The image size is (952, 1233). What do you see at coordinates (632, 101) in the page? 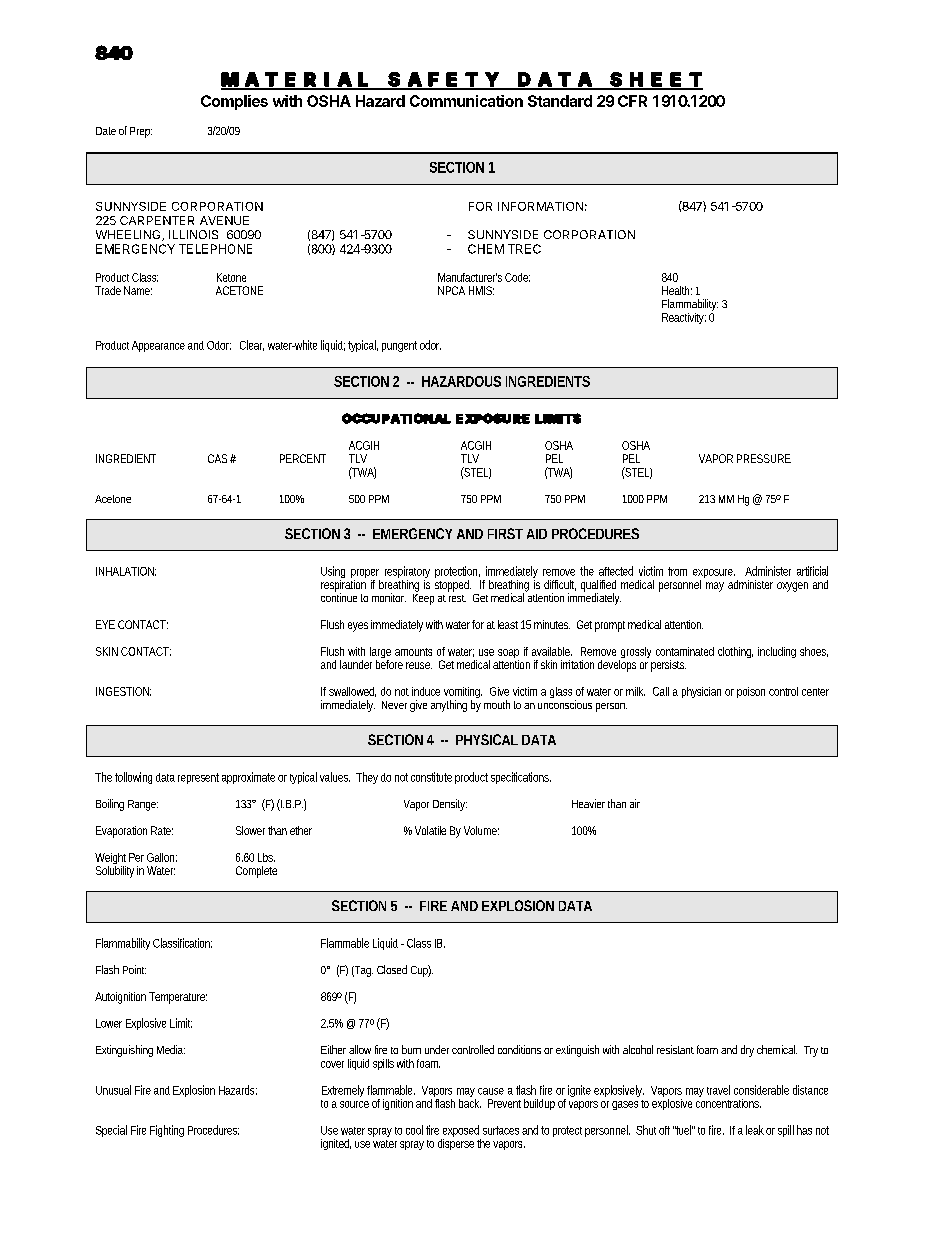
I see `CFR` at bounding box center [632, 101].
